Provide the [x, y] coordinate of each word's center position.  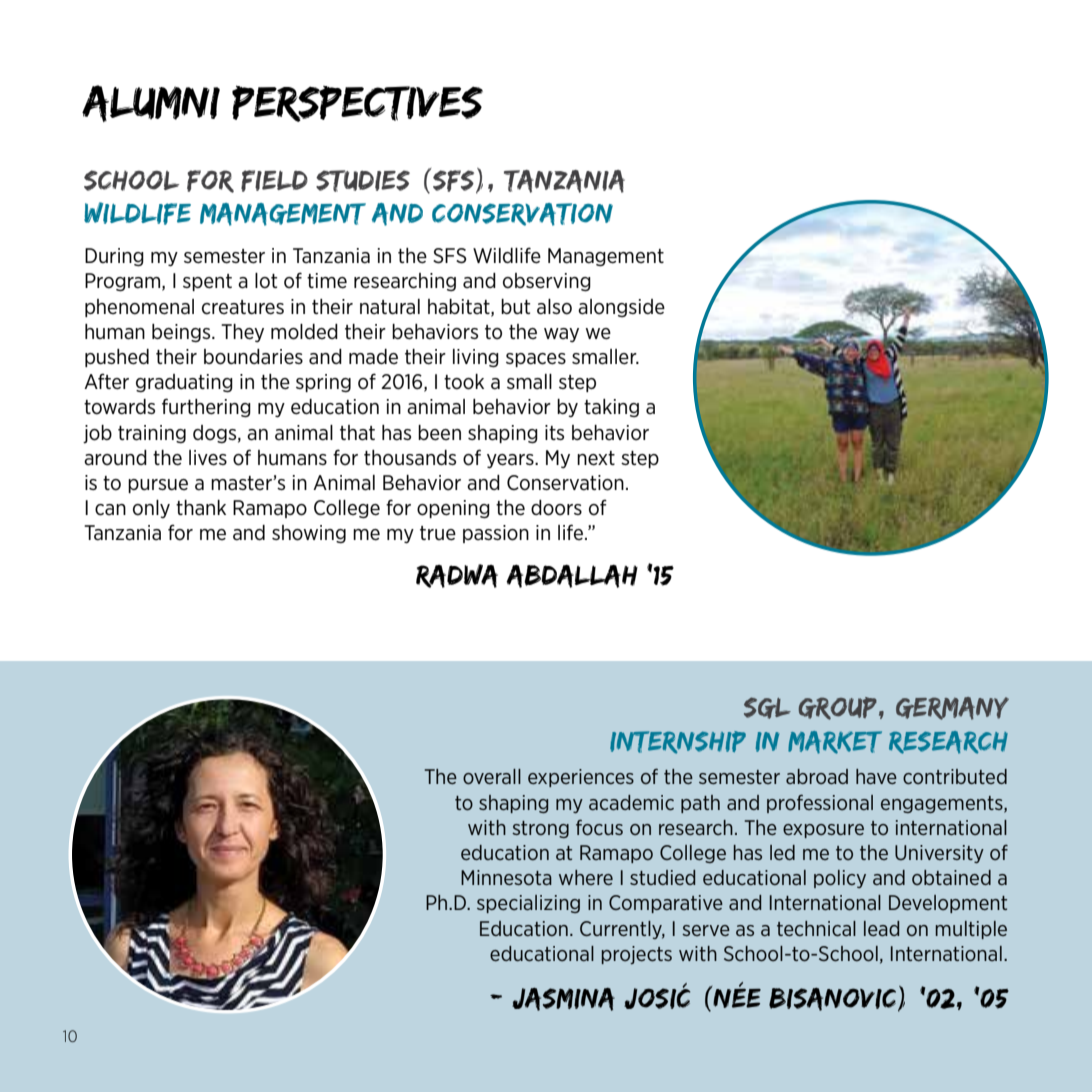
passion [496, 534]
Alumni [151, 103]
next [596, 458]
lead [881, 928]
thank [201, 507]
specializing [528, 904]
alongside [621, 308]
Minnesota [506, 877]
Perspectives [357, 103]
